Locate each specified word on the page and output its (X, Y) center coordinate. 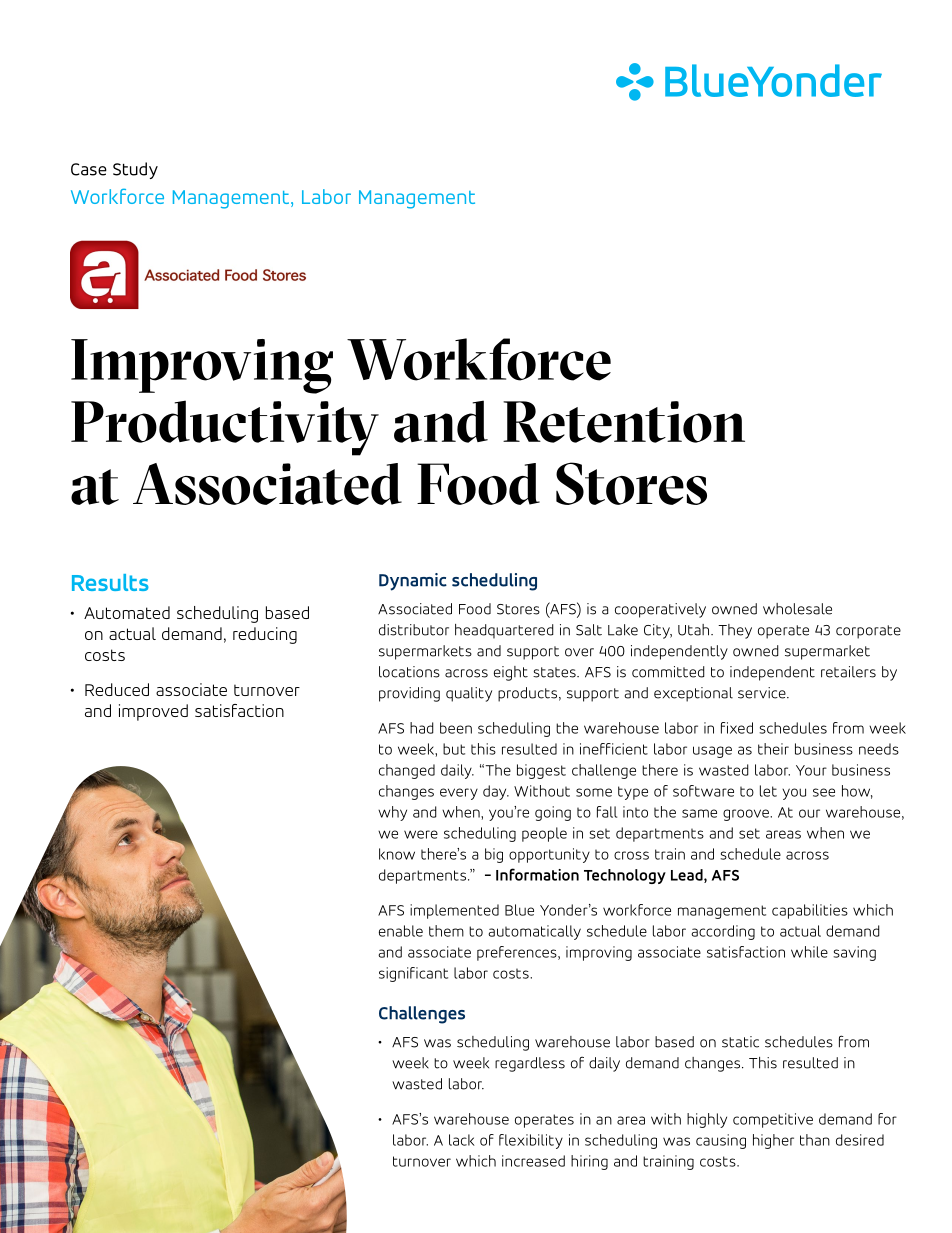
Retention (624, 422)
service (763, 693)
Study (135, 170)
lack (462, 1140)
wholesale (797, 609)
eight (511, 673)
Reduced (117, 689)
